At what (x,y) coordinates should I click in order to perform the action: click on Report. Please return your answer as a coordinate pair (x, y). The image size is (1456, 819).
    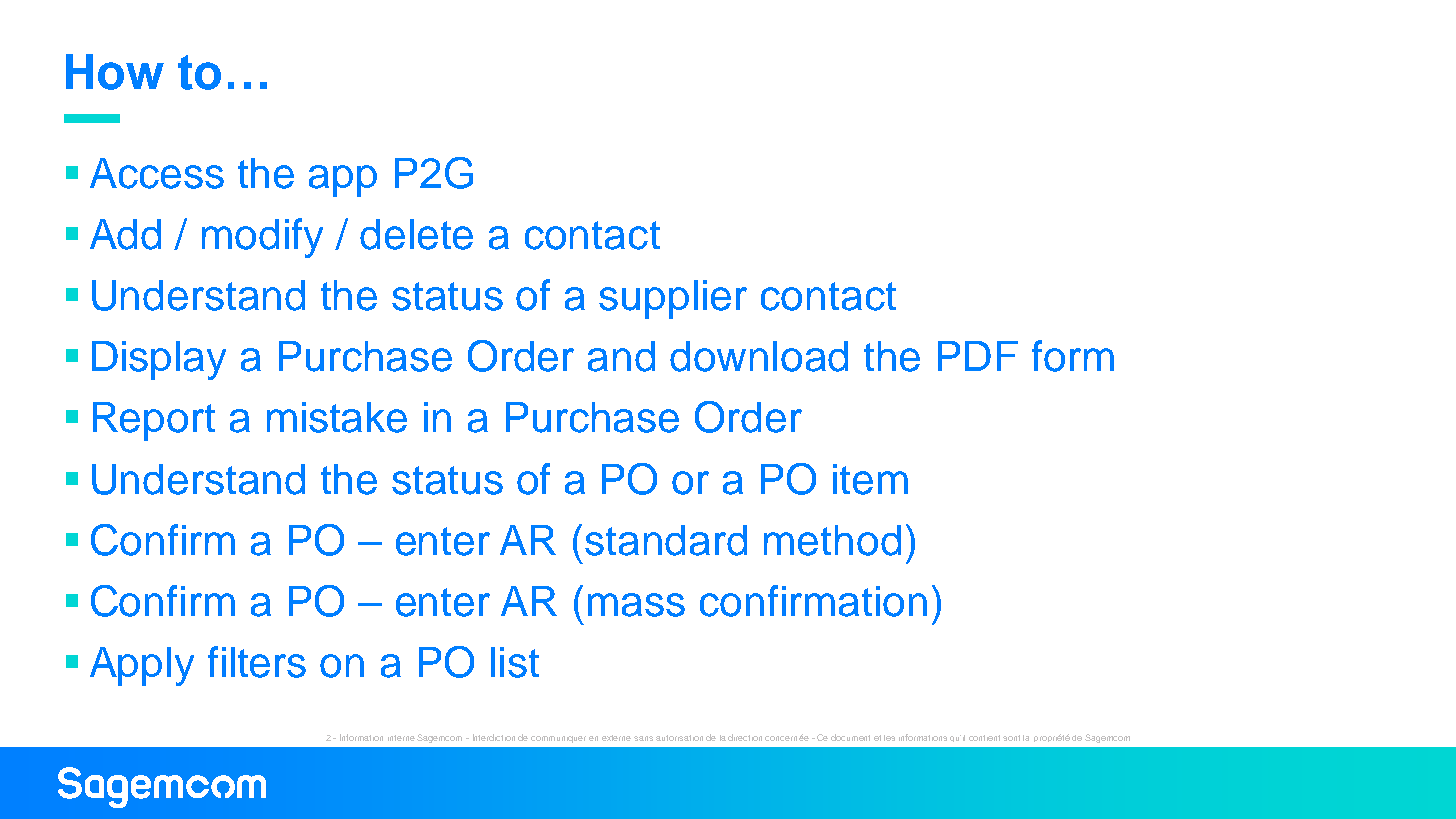
    Looking at the image, I should click on (154, 421).
